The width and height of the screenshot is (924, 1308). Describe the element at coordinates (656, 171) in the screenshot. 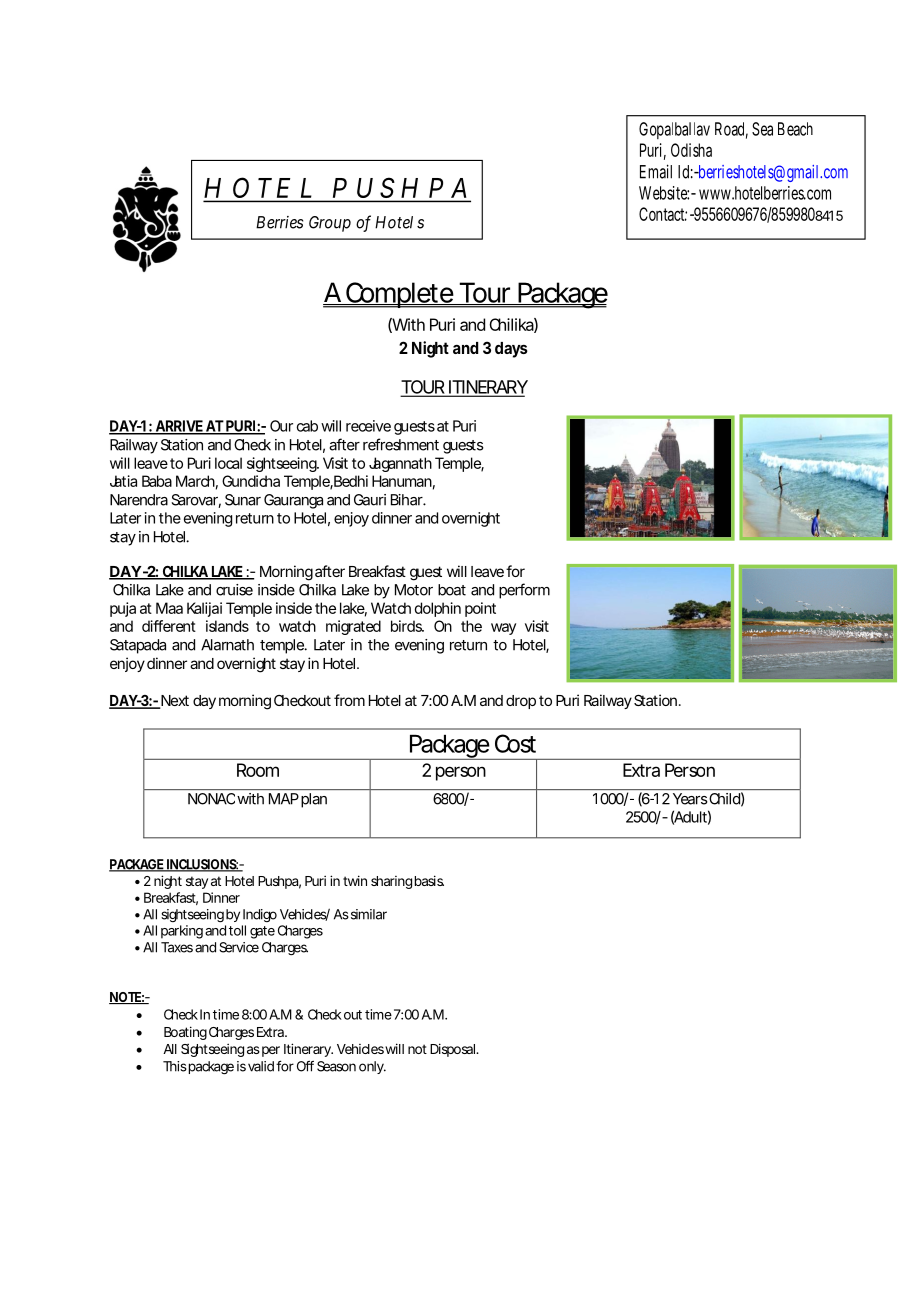

I see `Email` at that location.
